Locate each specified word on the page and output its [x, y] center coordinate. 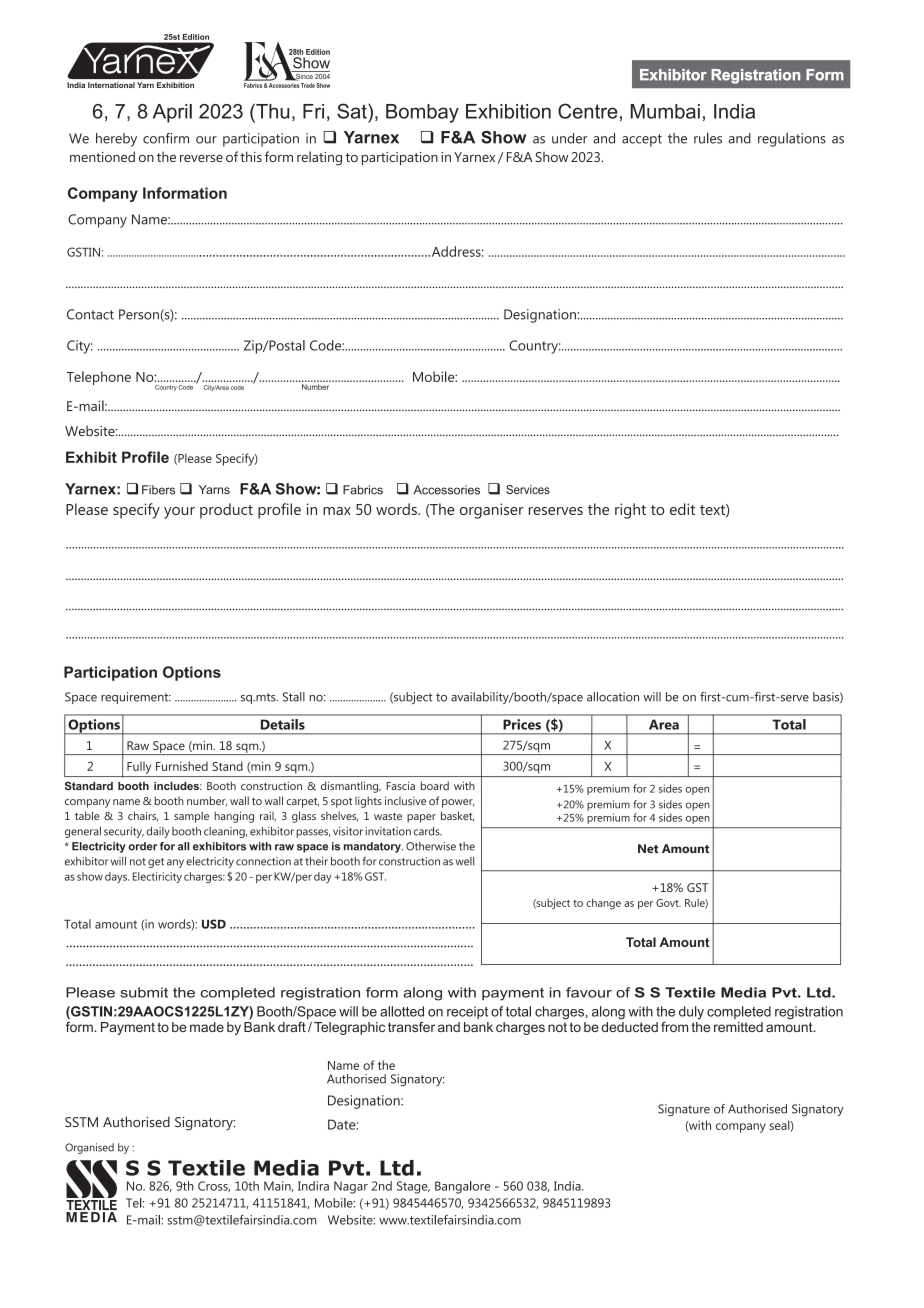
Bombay [422, 113]
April [172, 113]
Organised [89, 1148]
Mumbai [665, 111]
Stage [413, 1187]
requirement [136, 698]
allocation [613, 697]
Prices [522, 724]
